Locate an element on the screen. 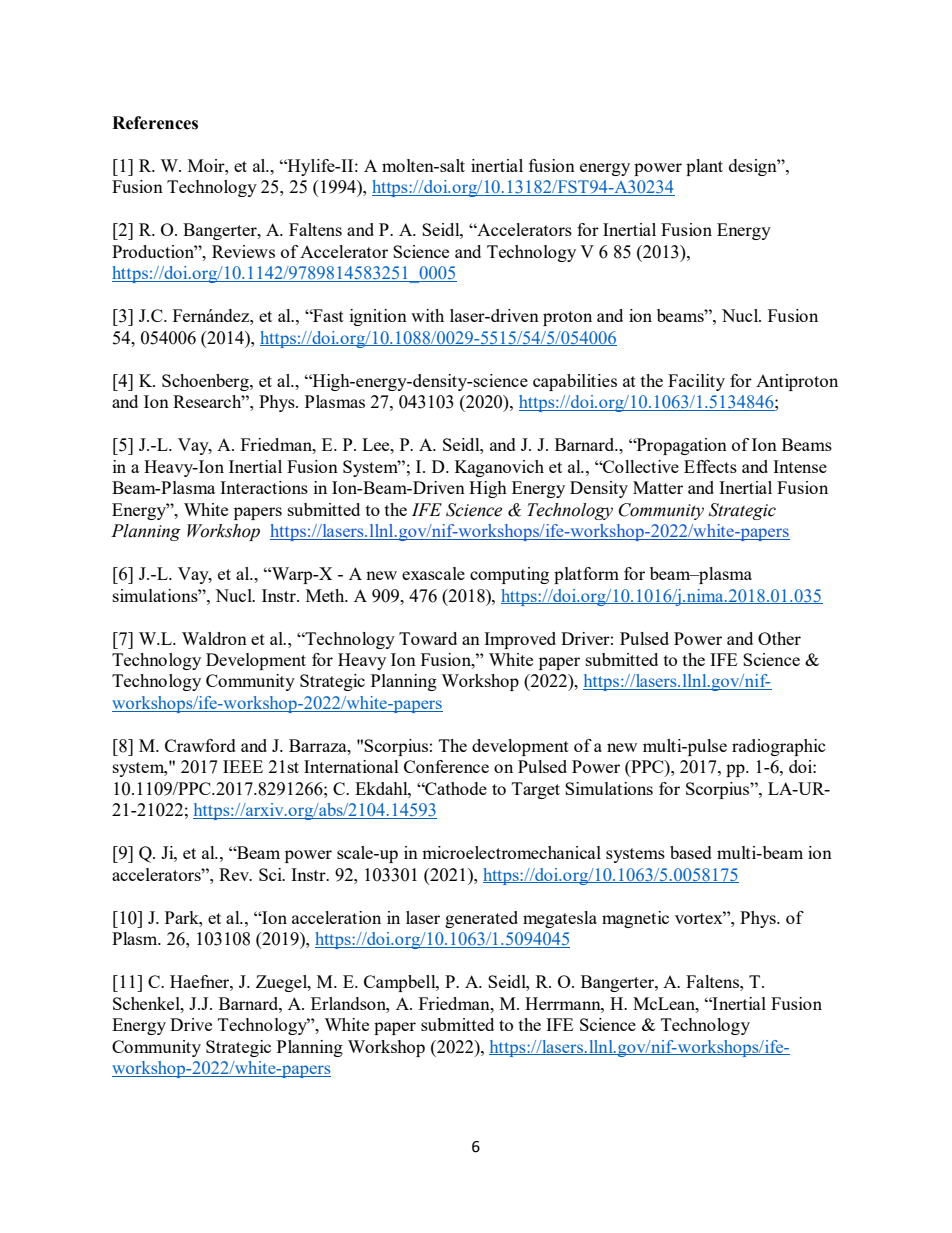  Effects is located at coordinates (710, 466).
